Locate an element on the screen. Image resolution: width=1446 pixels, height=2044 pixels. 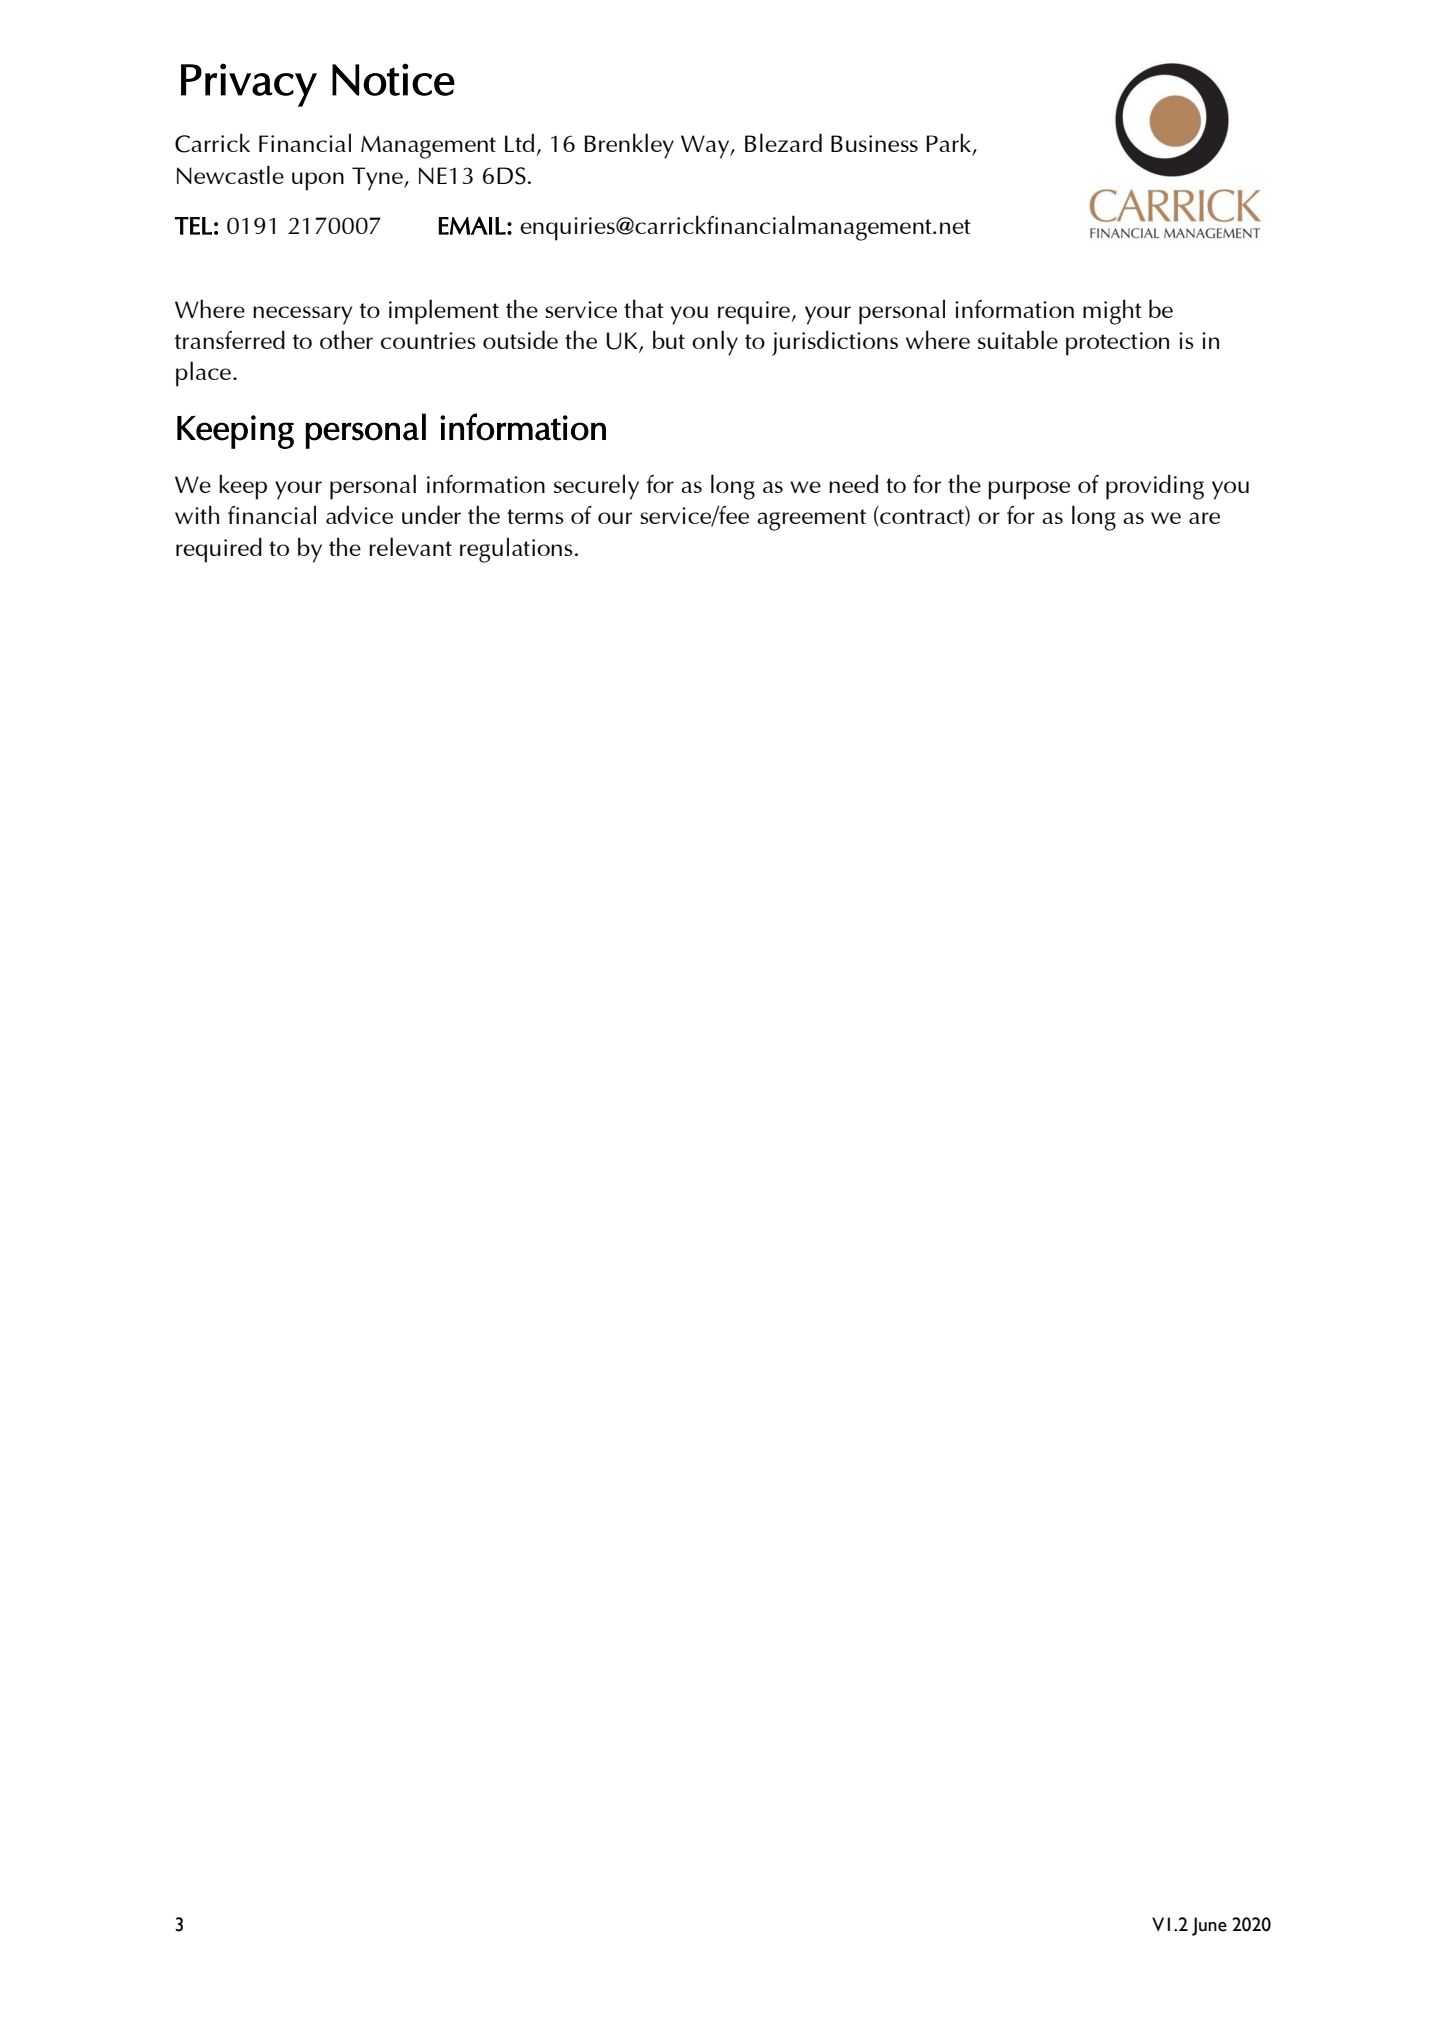
are is located at coordinates (1204, 518).
